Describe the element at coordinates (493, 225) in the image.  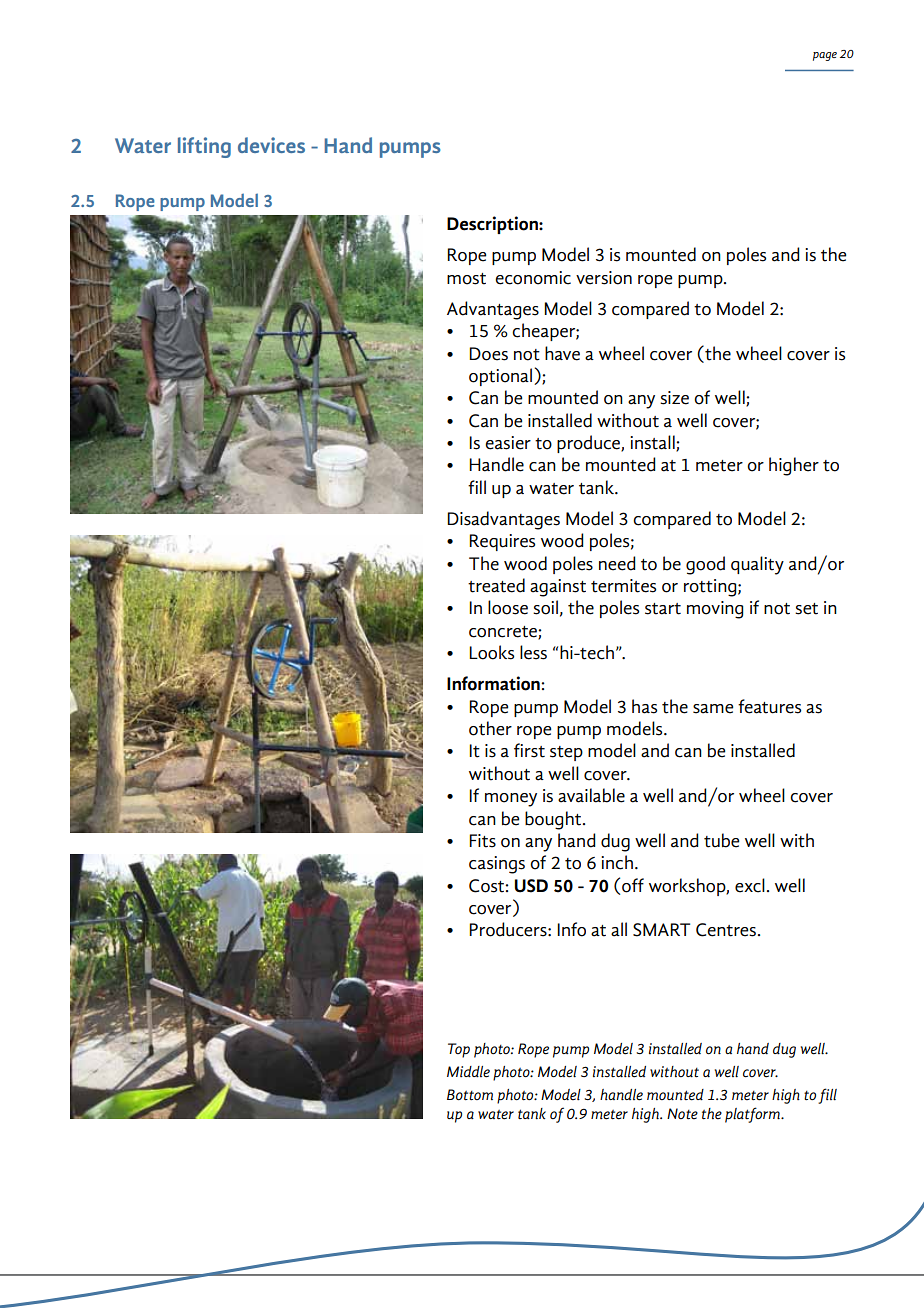
I see `Description` at that location.
